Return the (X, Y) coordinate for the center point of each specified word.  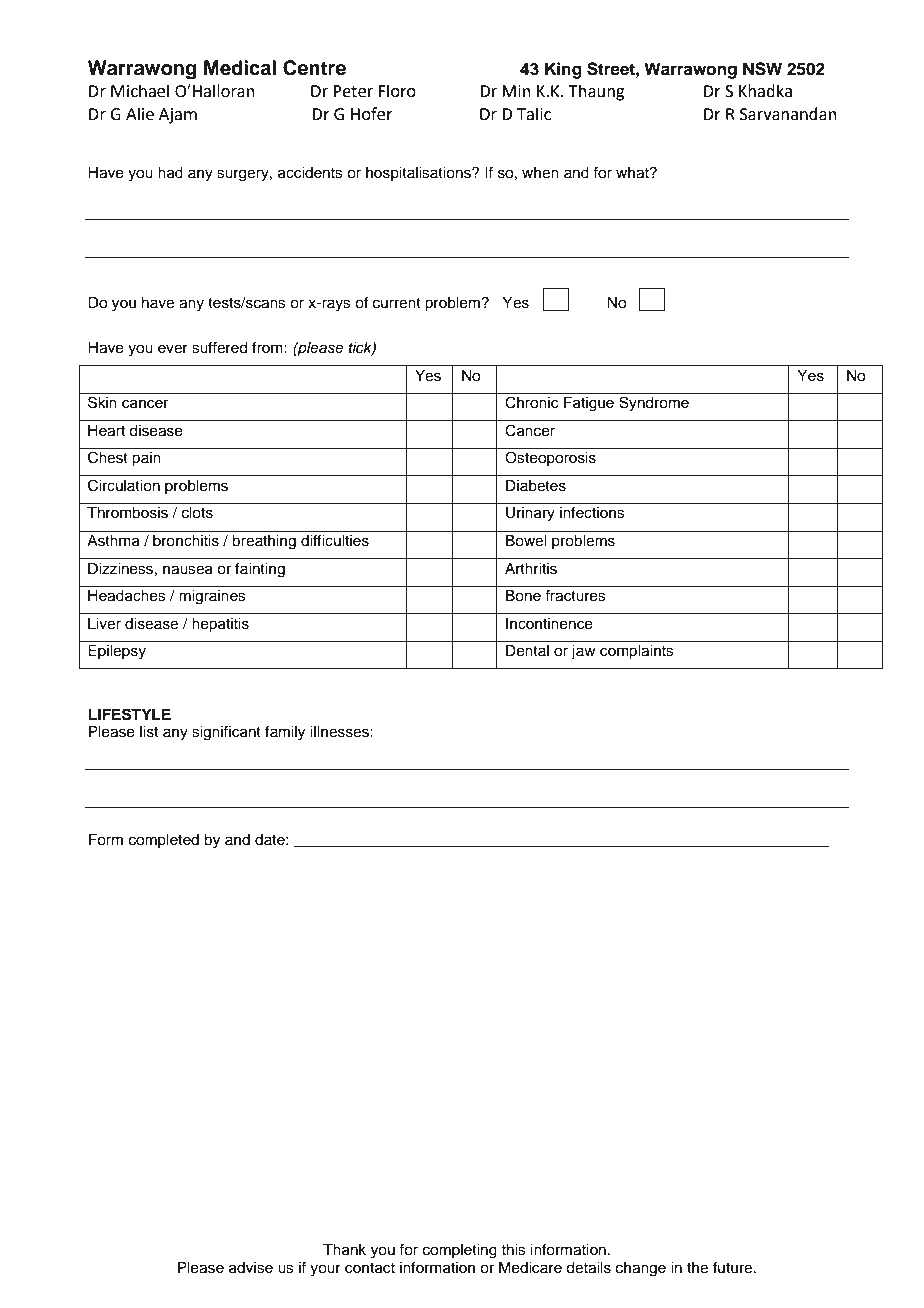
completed (164, 841)
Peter (353, 91)
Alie (140, 114)
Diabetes (536, 486)
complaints (637, 652)
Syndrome (654, 404)
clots (197, 513)
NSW (762, 69)
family (285, 733)
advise (251, 1268)
